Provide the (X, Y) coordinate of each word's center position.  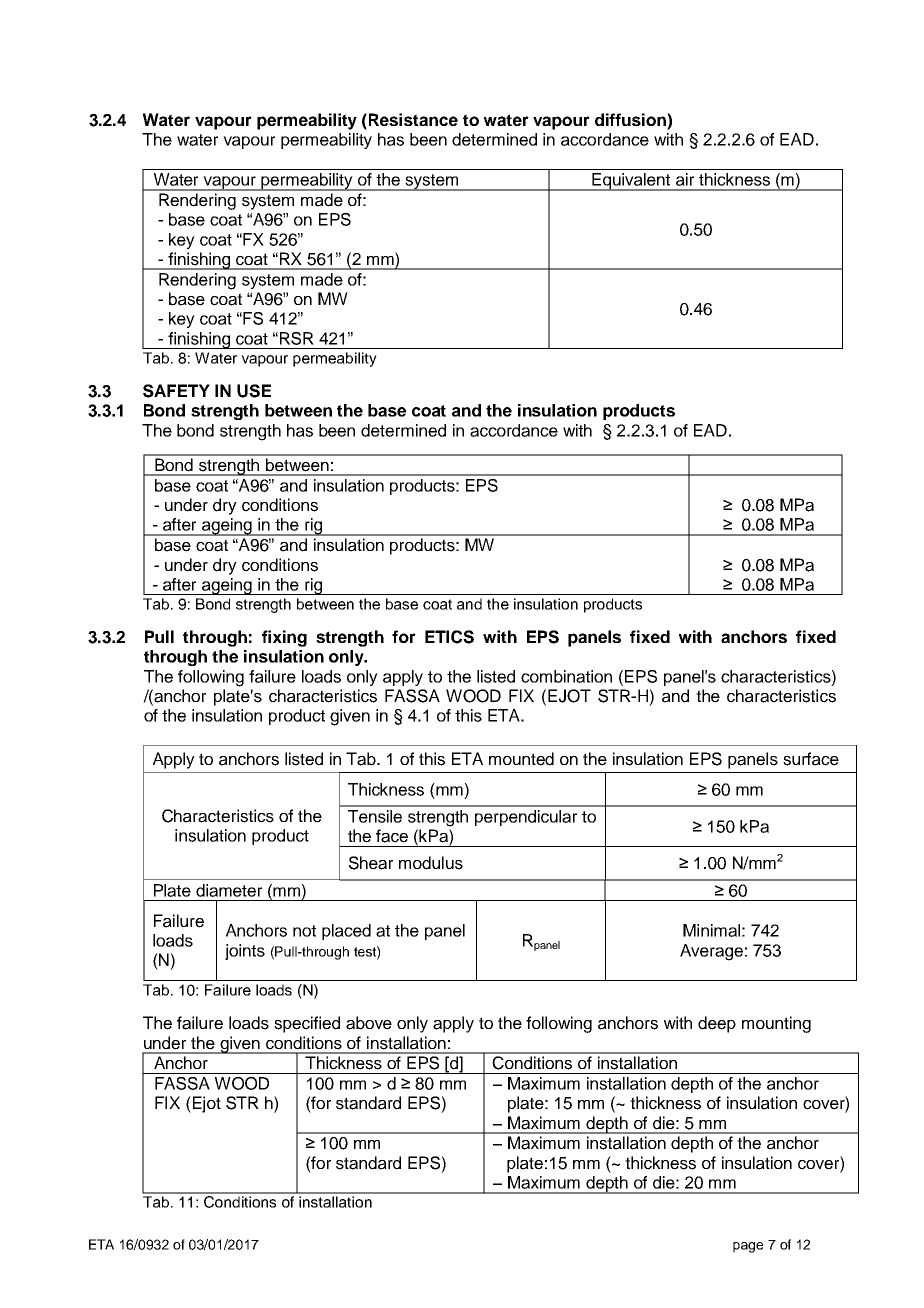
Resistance (413, 119)
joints (245, 952)
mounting (776, 1024)
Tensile (375, 816)
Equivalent (631, 182)
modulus (431, 863)
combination (566, 676)
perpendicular (526, 818)
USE (254, 391)
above (369, 1023)
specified (307, 1024)
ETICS (449, 637)
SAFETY (176, 391)
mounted (521, 759)
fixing (284, 638)
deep (717, 1024)
